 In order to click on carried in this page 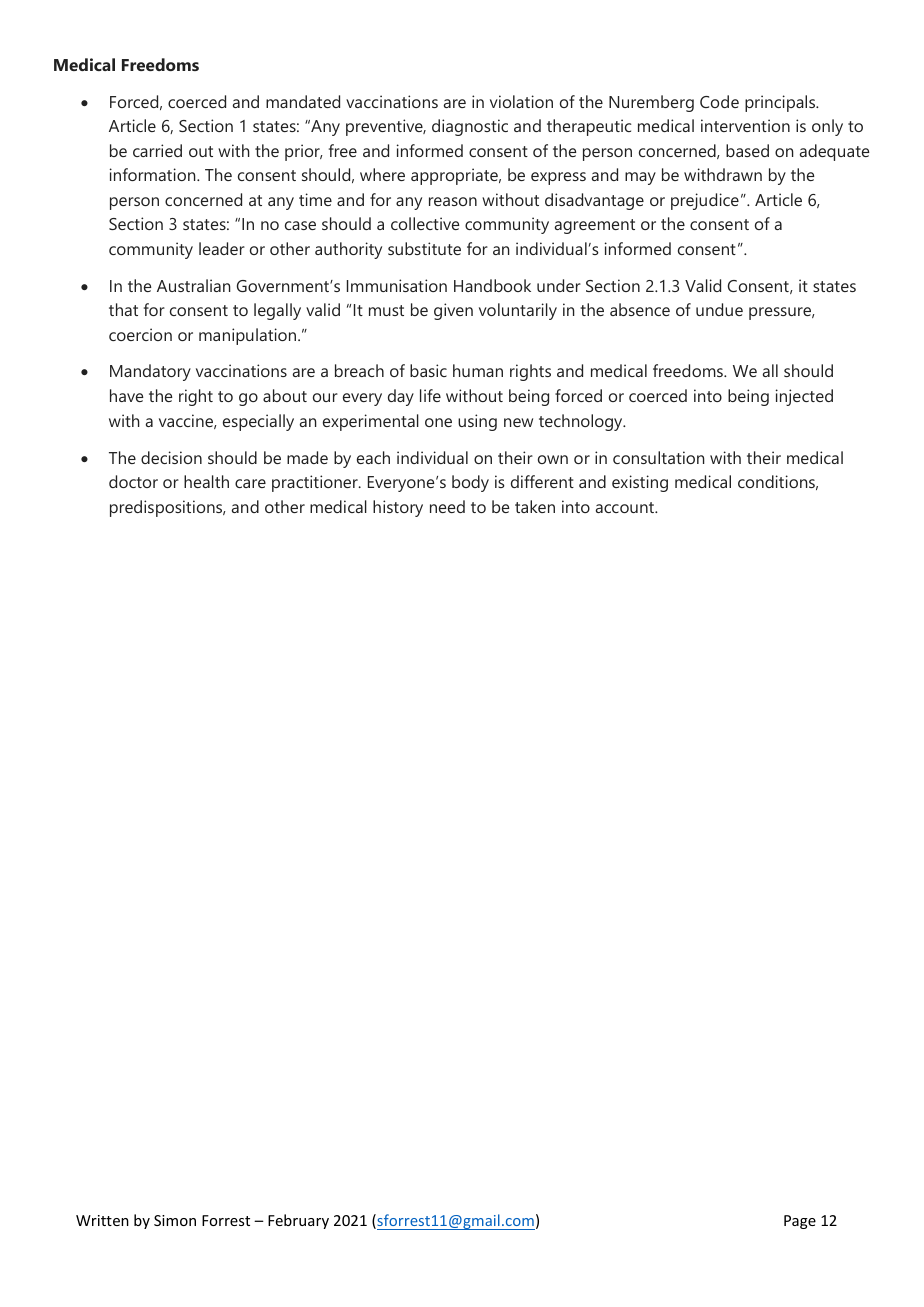, I will do `click(157, 150)`.
